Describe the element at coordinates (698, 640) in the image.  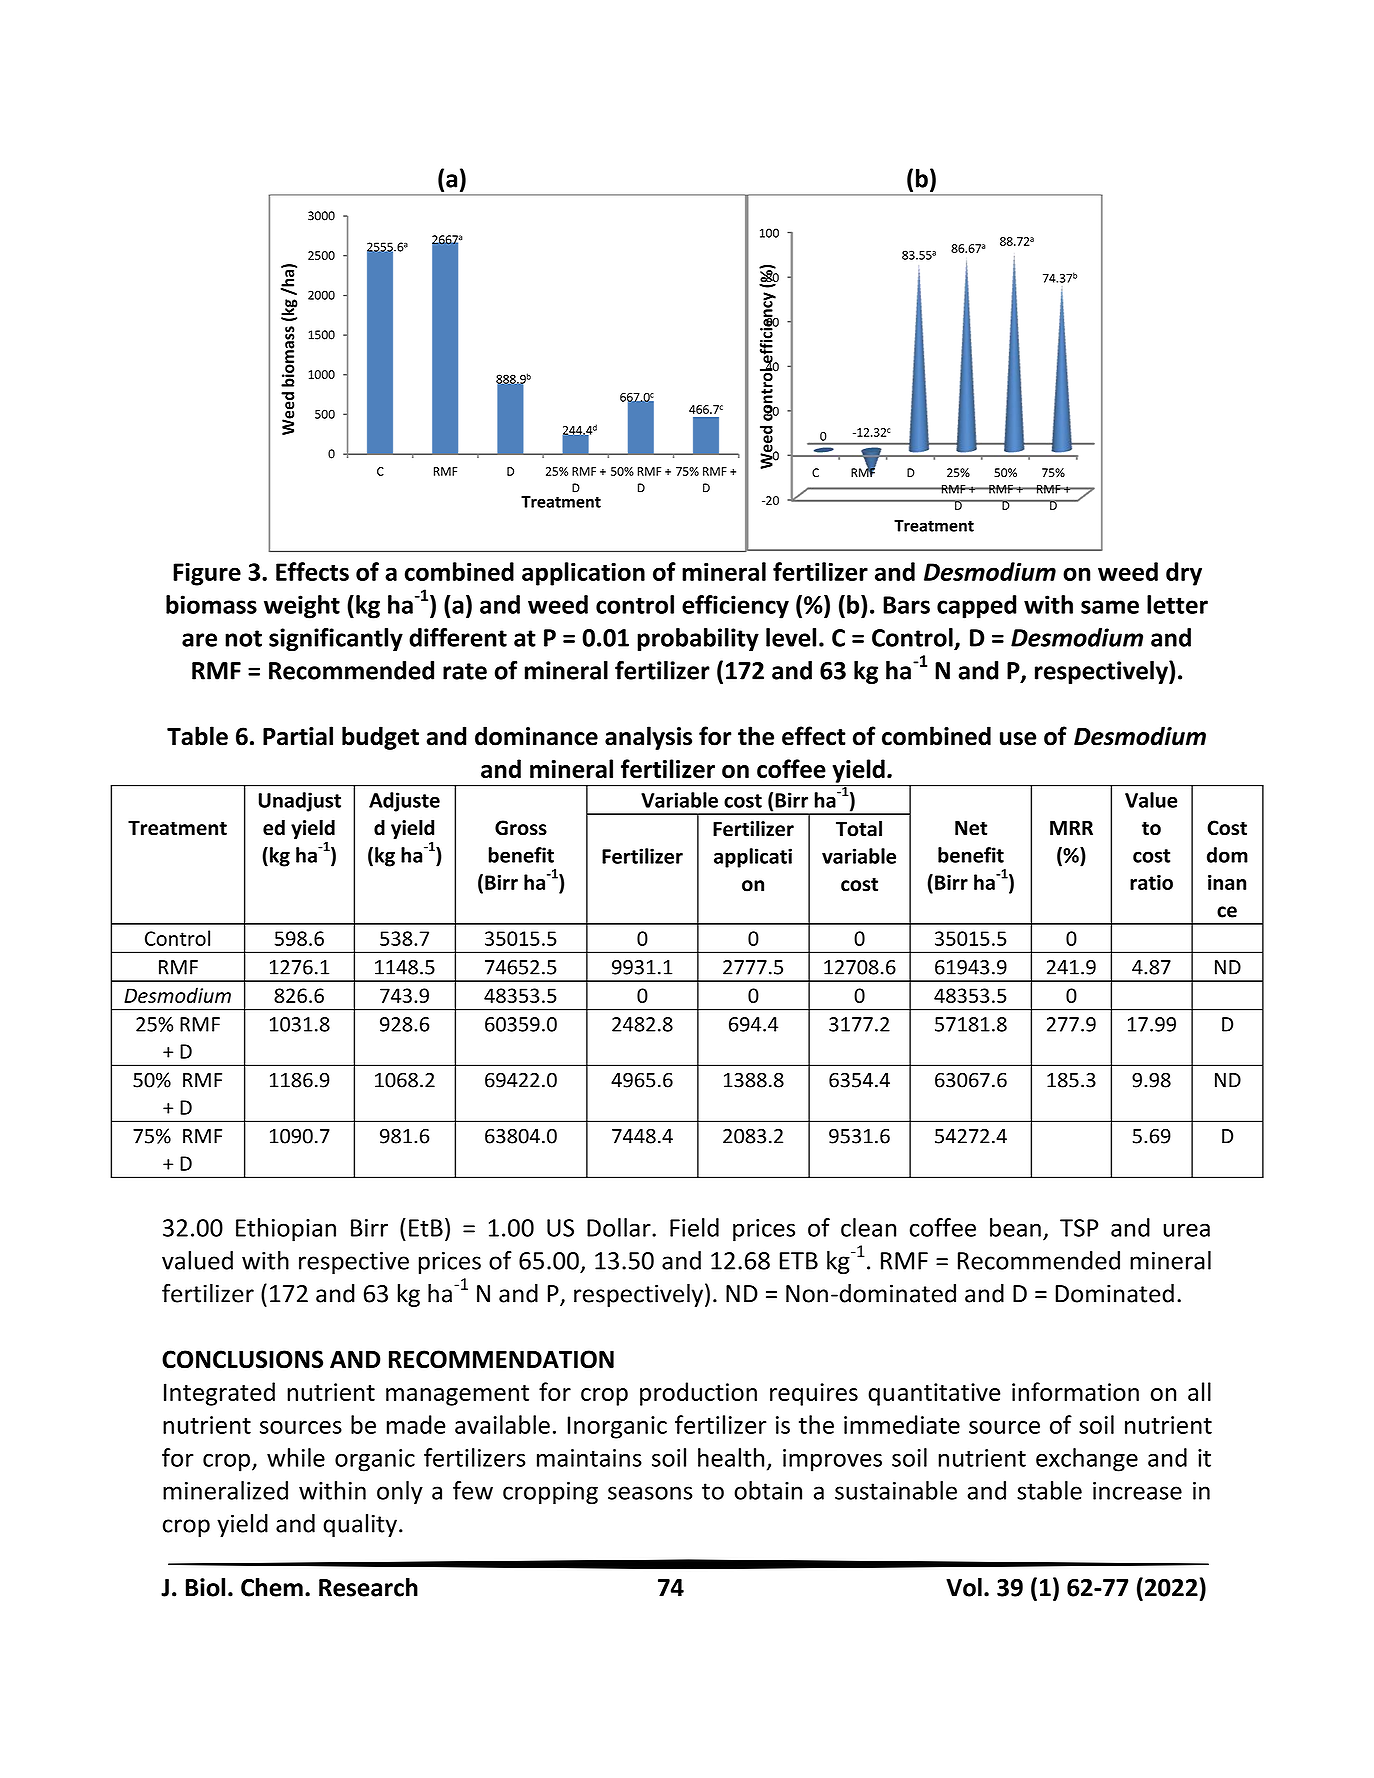
I see `probability` at that location.
